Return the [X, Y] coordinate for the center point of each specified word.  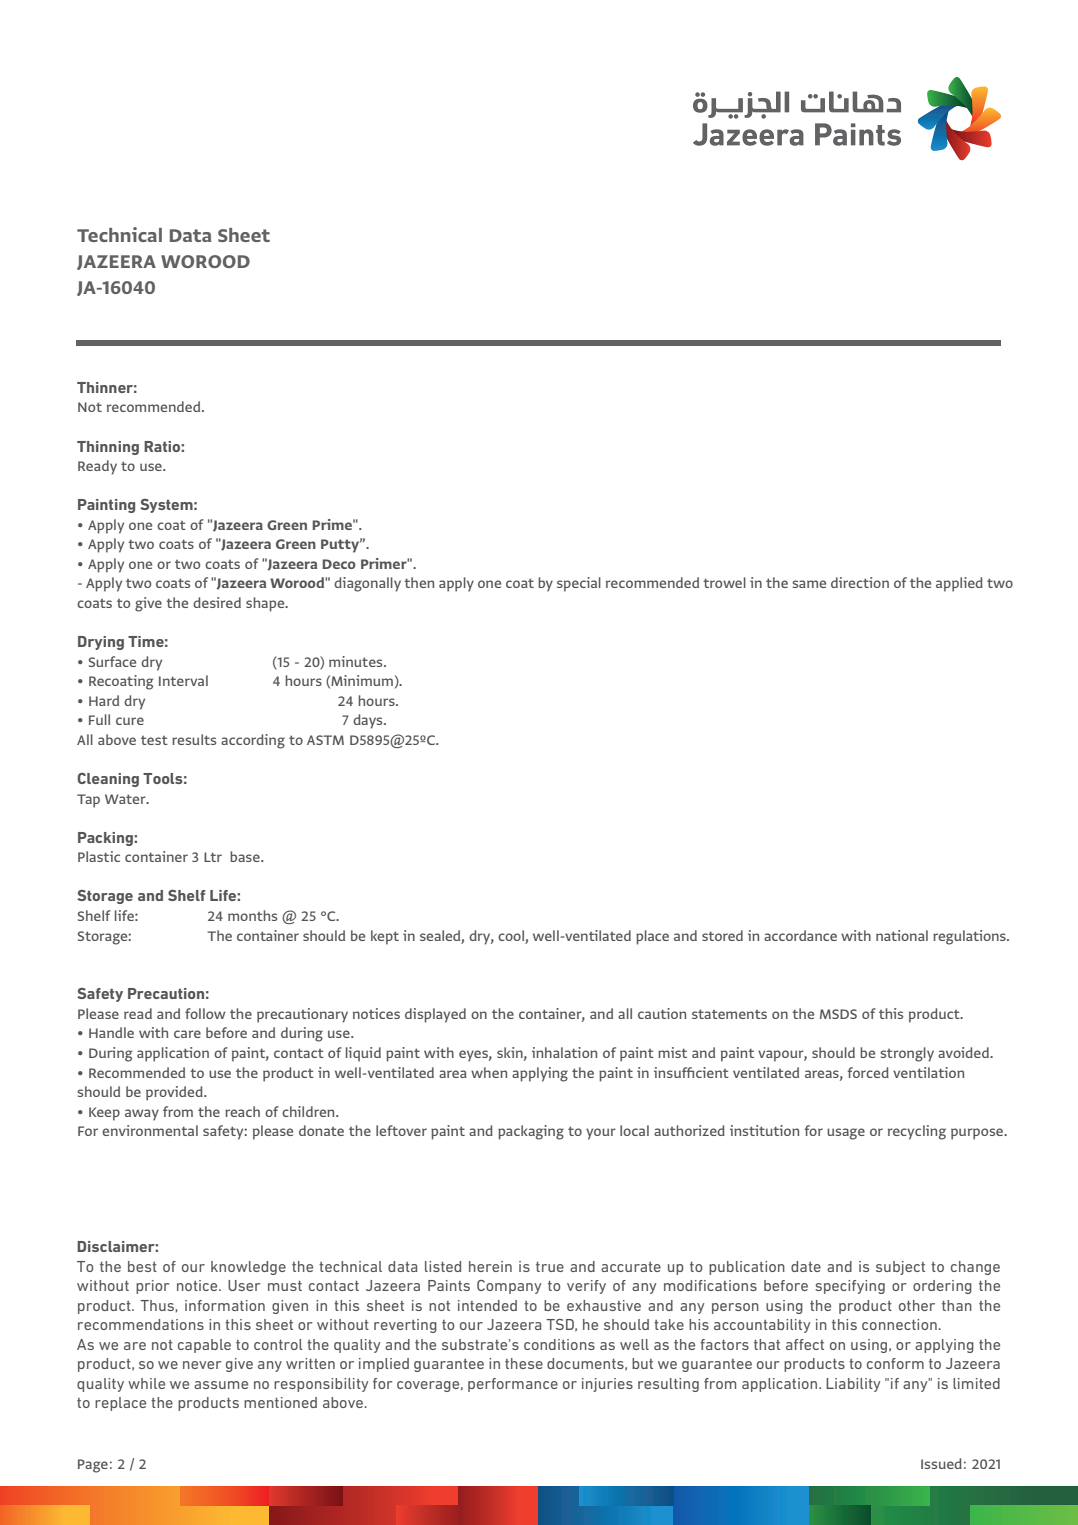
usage [846, 1134]
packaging [531, 1132]
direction [860, 582]
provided [175, 1093]
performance [513, 1385]
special [579, 584]
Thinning [108, 448]
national [902, 935]
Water [126, 799]
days [369, 721]
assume [221, 1385]
